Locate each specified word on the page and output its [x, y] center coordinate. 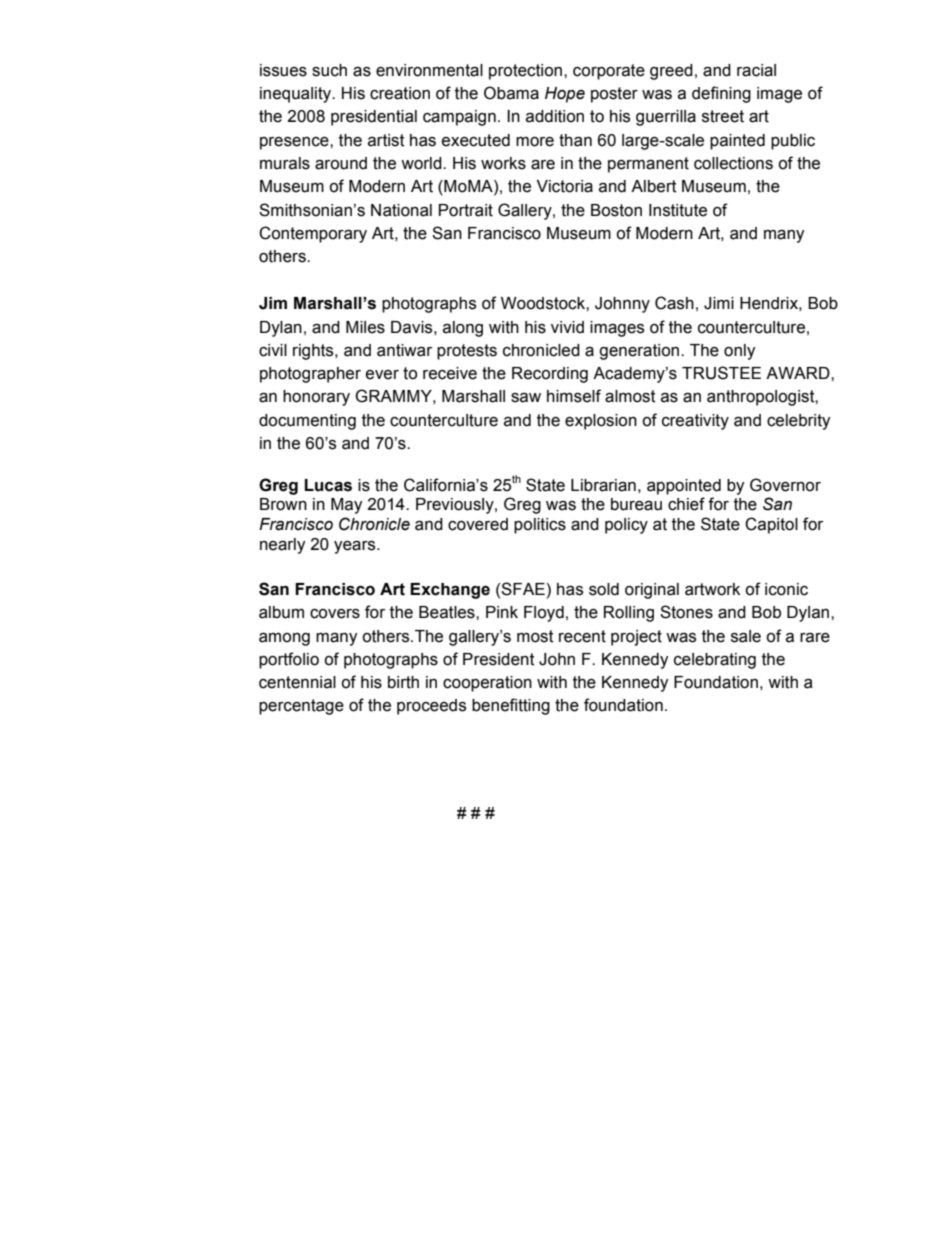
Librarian [603, 485]
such [329, 70]
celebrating [715, 661]
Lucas [328, 485]
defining [721, 94]
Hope [565, 95]
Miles [365, 327]
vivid [567, 327]
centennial [297, 682]
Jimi [719, 303]
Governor [785, 485]
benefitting [511, 706]
